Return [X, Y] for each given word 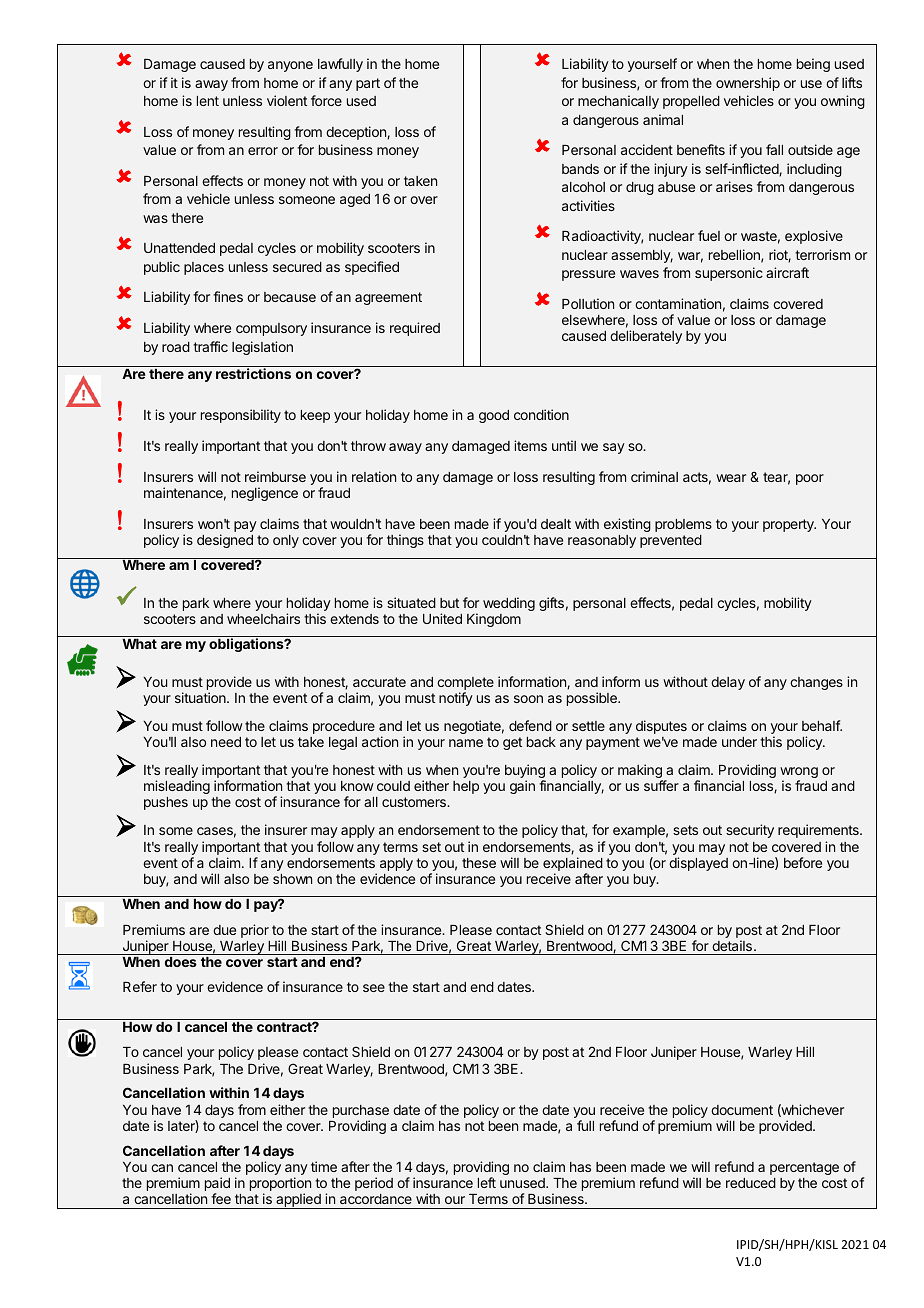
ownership [748, 84]
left [487, 1182]
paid [217, 1185]
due [224, 930]
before [803, 862]
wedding [509, 604]
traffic [210, 346]
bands [580, 169]
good [494, 416]
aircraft [787, 272]
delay [728, 683]
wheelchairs [263, 618]
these [479, 863]
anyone [290, 66]
